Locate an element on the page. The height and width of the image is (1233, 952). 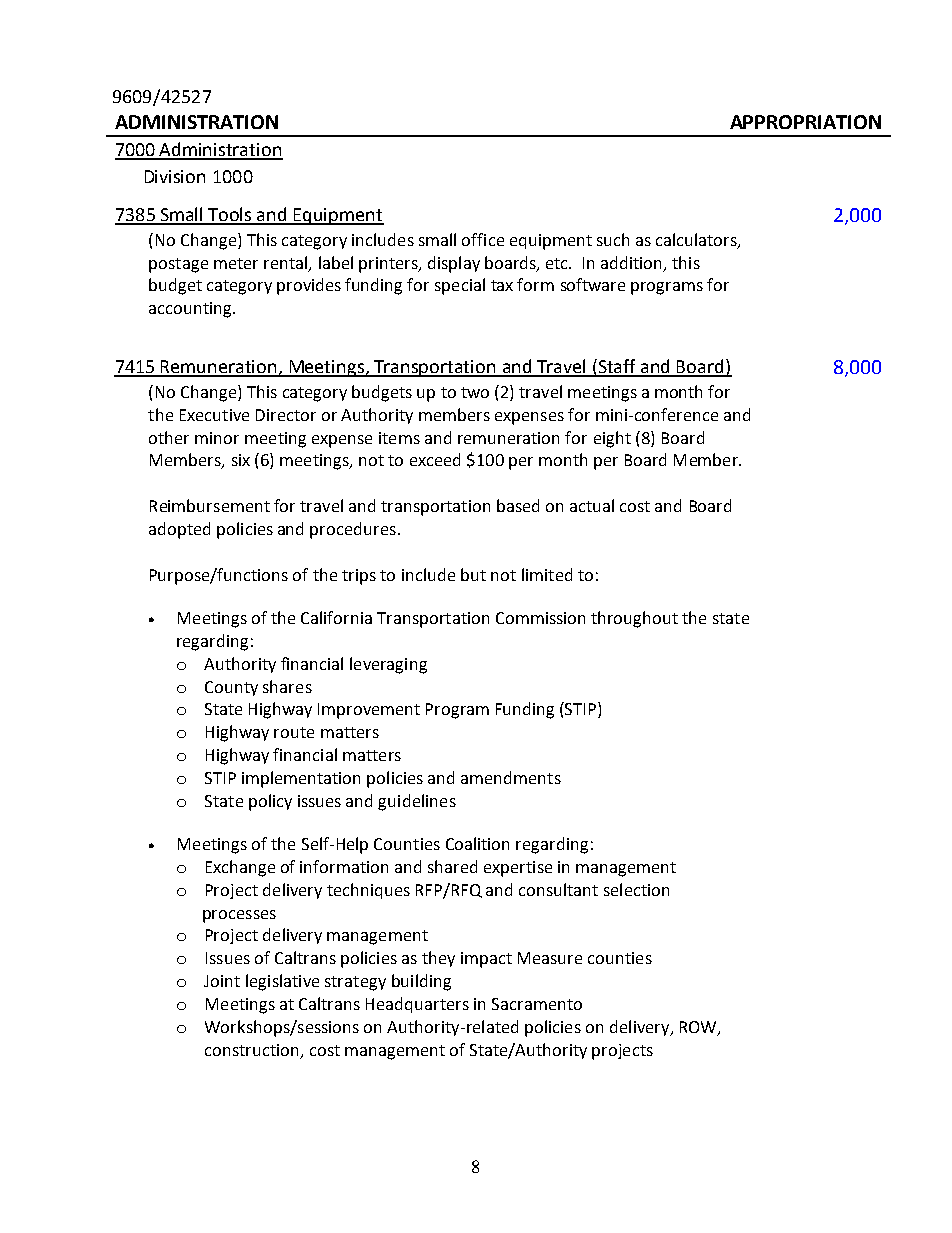
Sacramento is located at coordinates (537, 1004).
